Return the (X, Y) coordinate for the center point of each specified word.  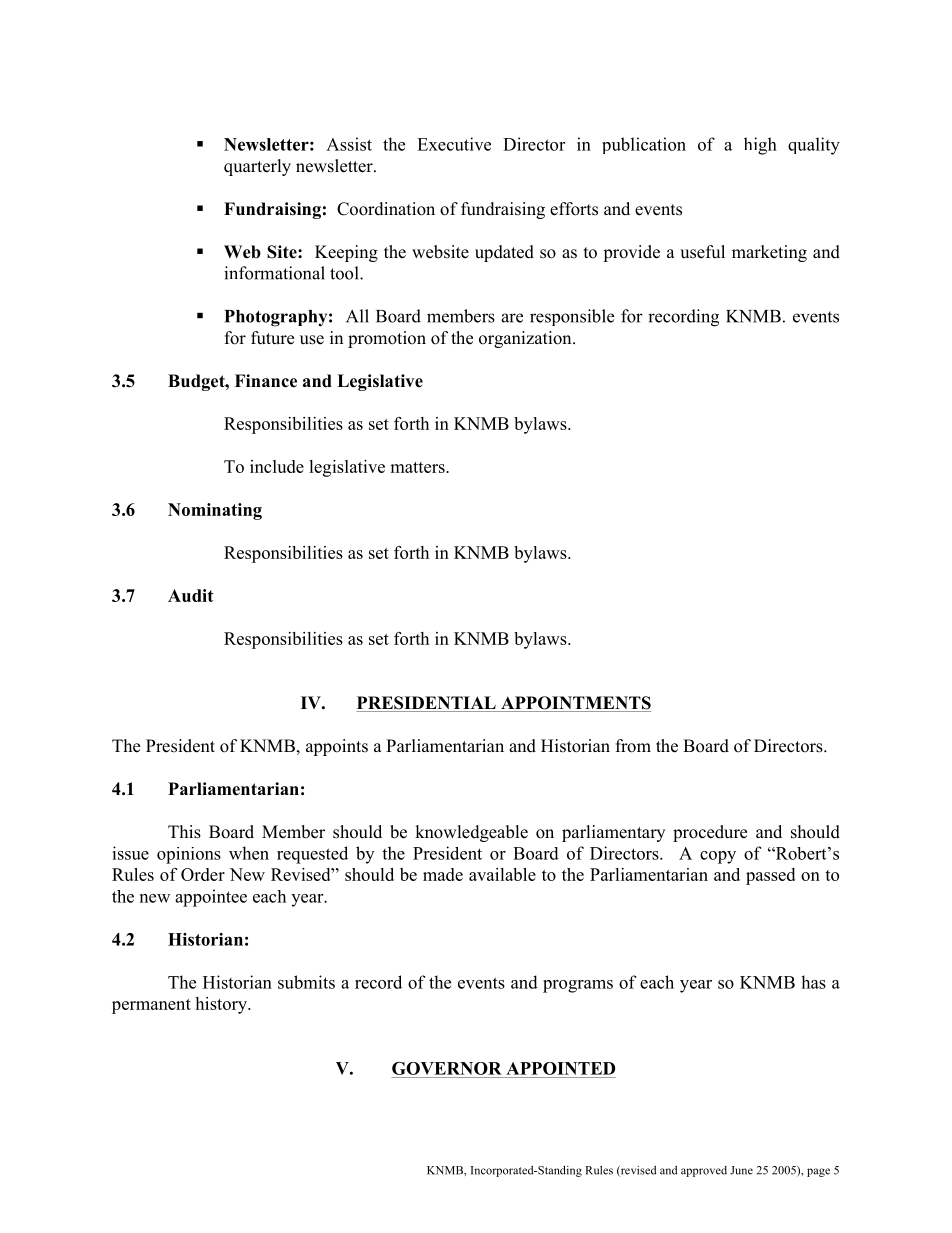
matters (418, 467)
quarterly (257, 167)
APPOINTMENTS (575, 704)
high (760, 146)
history (222, 1005)
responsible (572, 317)
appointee (211, 898)
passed (770, 876)
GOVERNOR (447, 1068)
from (633, 746)
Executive (454, 144)
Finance (266, 381)
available (502, 874)
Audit (191, 595)
